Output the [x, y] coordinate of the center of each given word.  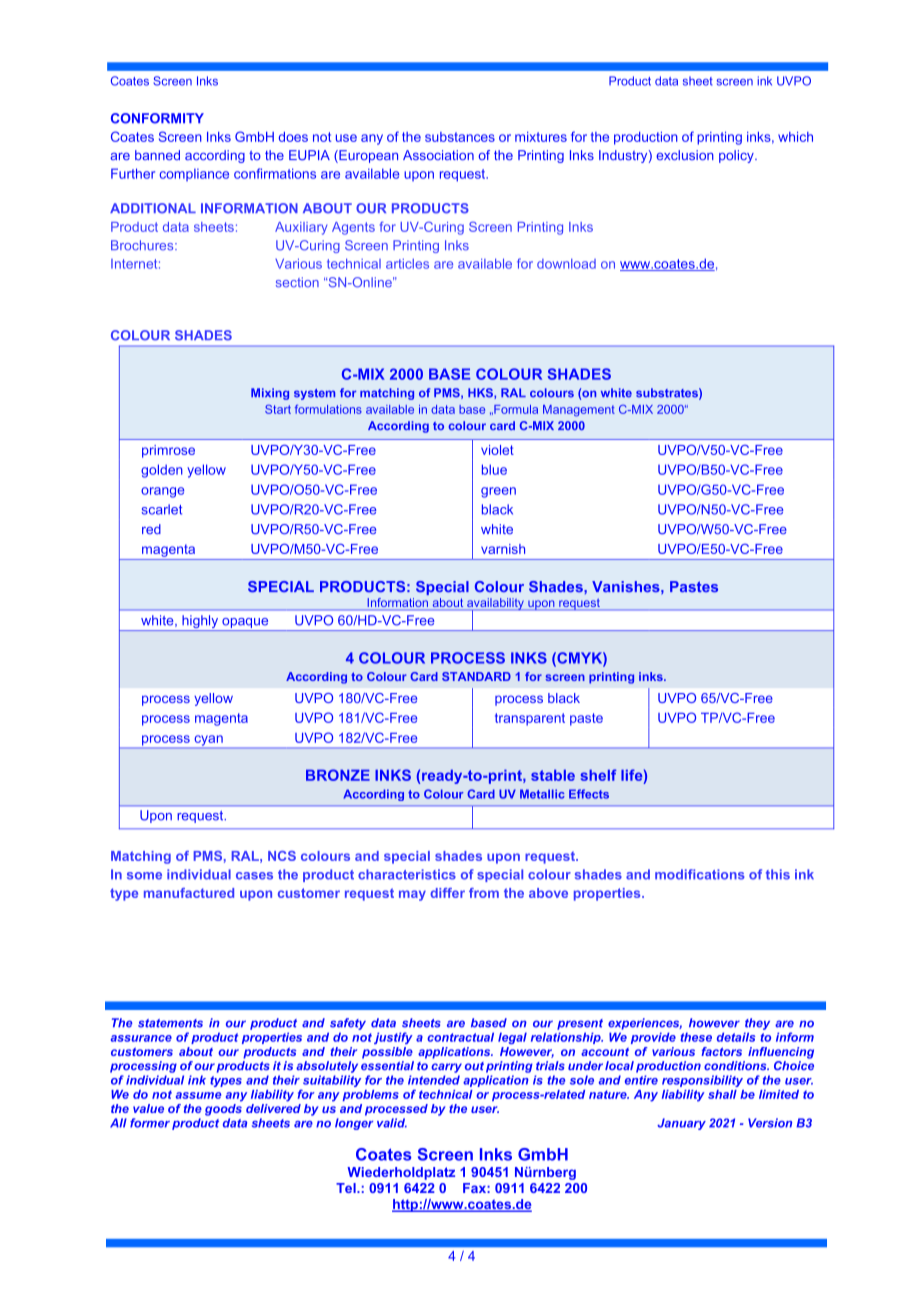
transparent [530, 719]
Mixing [270, 394]
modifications [700, 874]
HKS [481, 393]
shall [722, 1094]
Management [579, 411]
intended [434, 1080]
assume [198, 1095]
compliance [194, 175]
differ [447, 893]
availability [495, 605]
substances [460, 137]
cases [254, 876]
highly [200, 623]
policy [737, 156]
